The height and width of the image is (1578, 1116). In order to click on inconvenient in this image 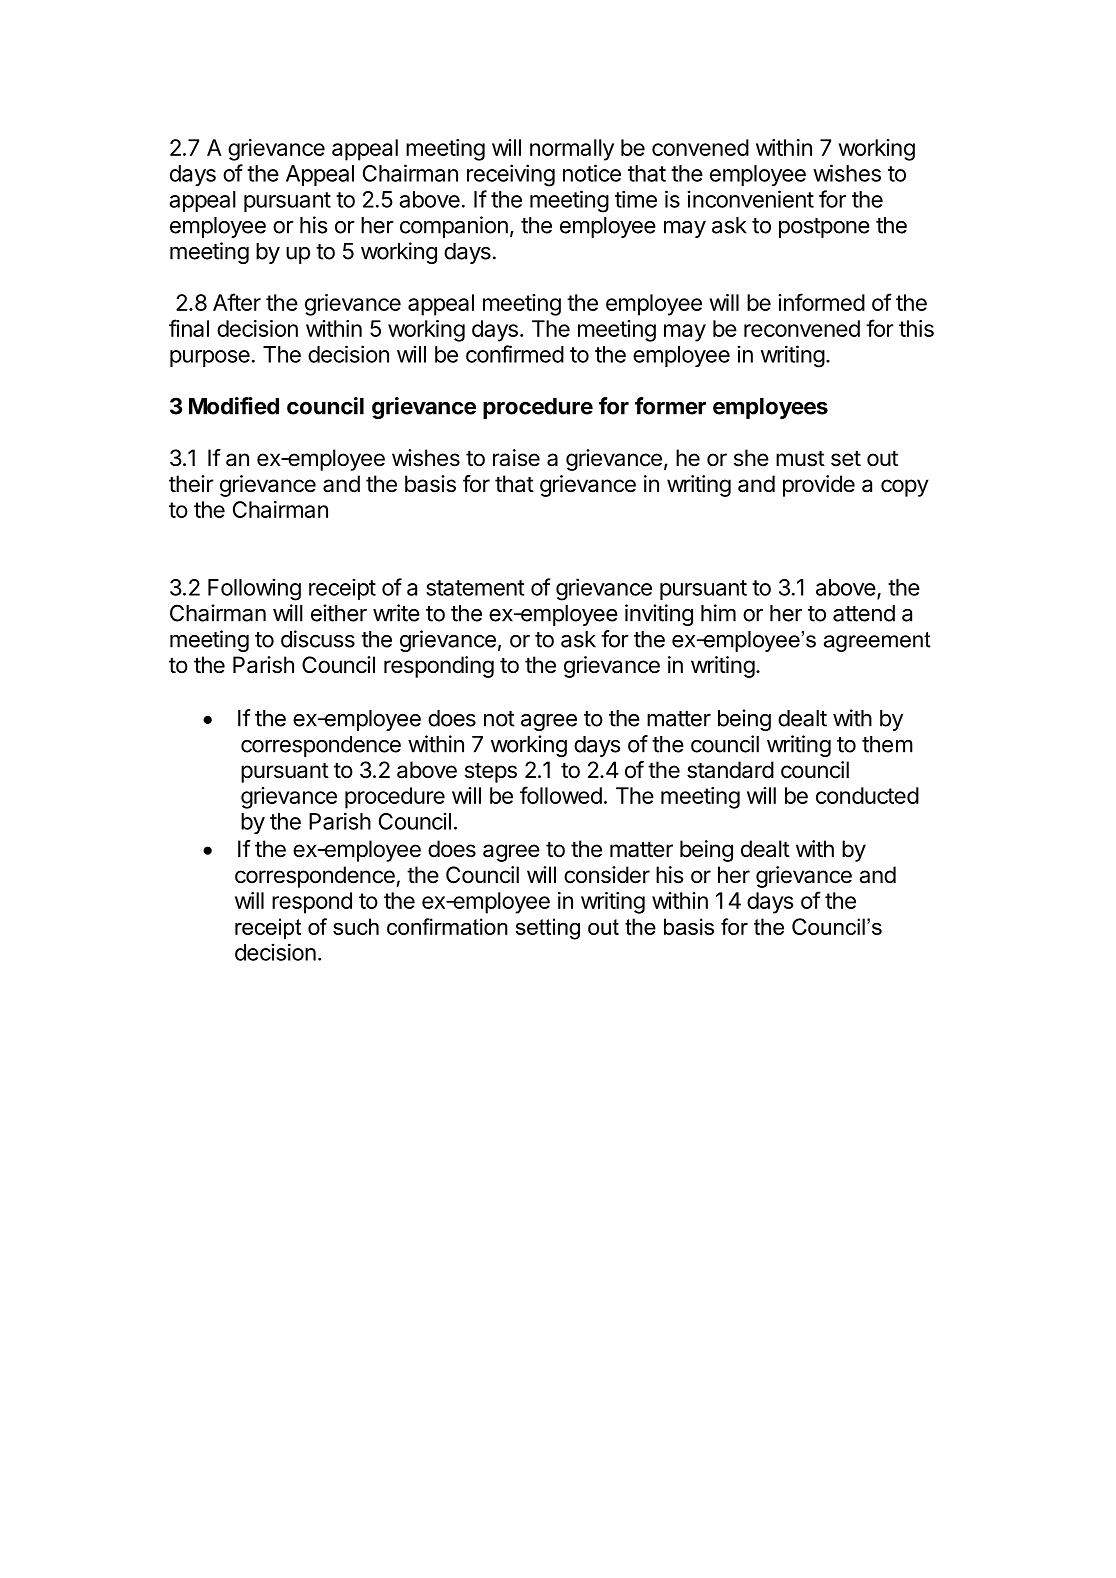, I will do `click(750, 199)`.
